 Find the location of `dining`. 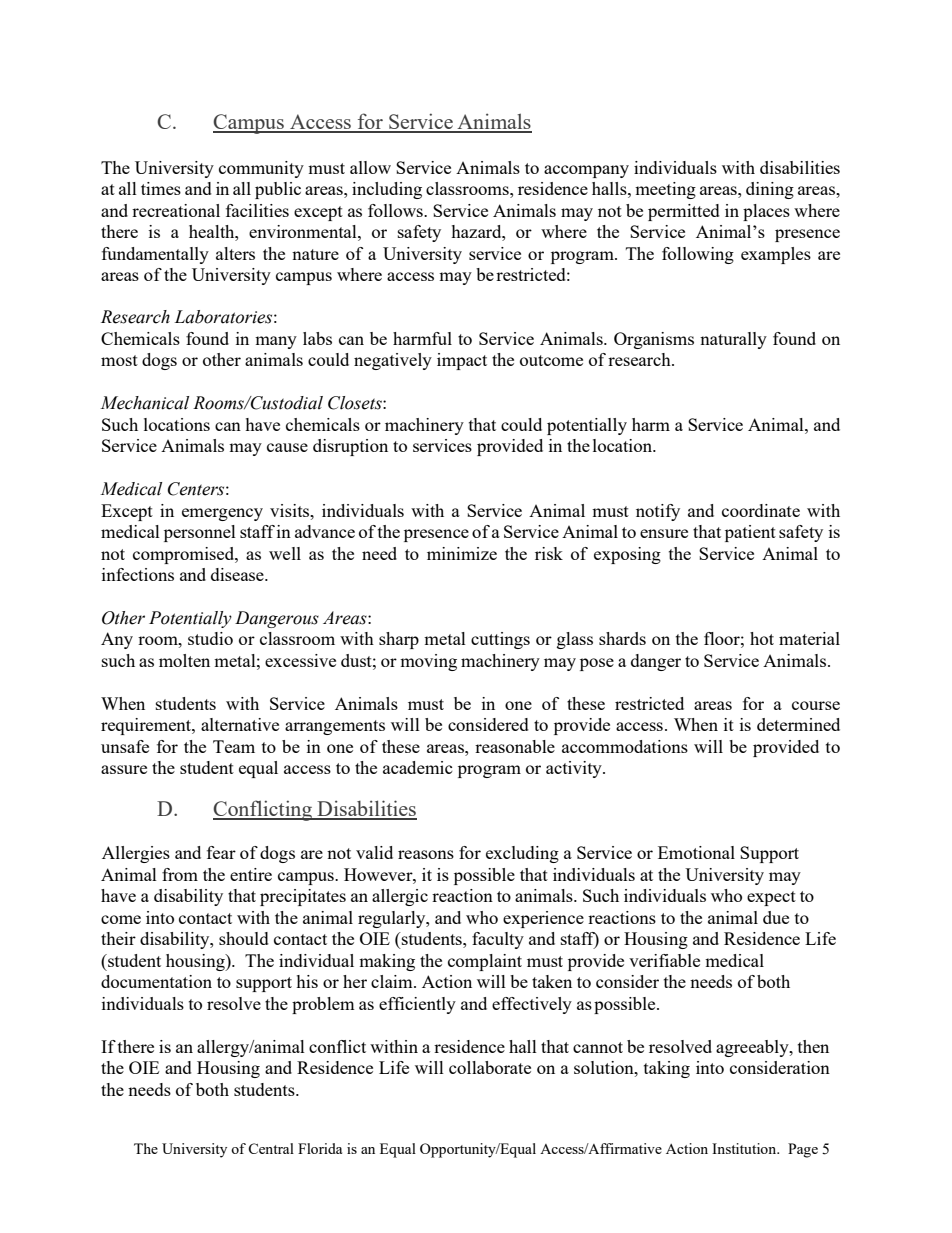

dining is located at coordinates (770, 190).
